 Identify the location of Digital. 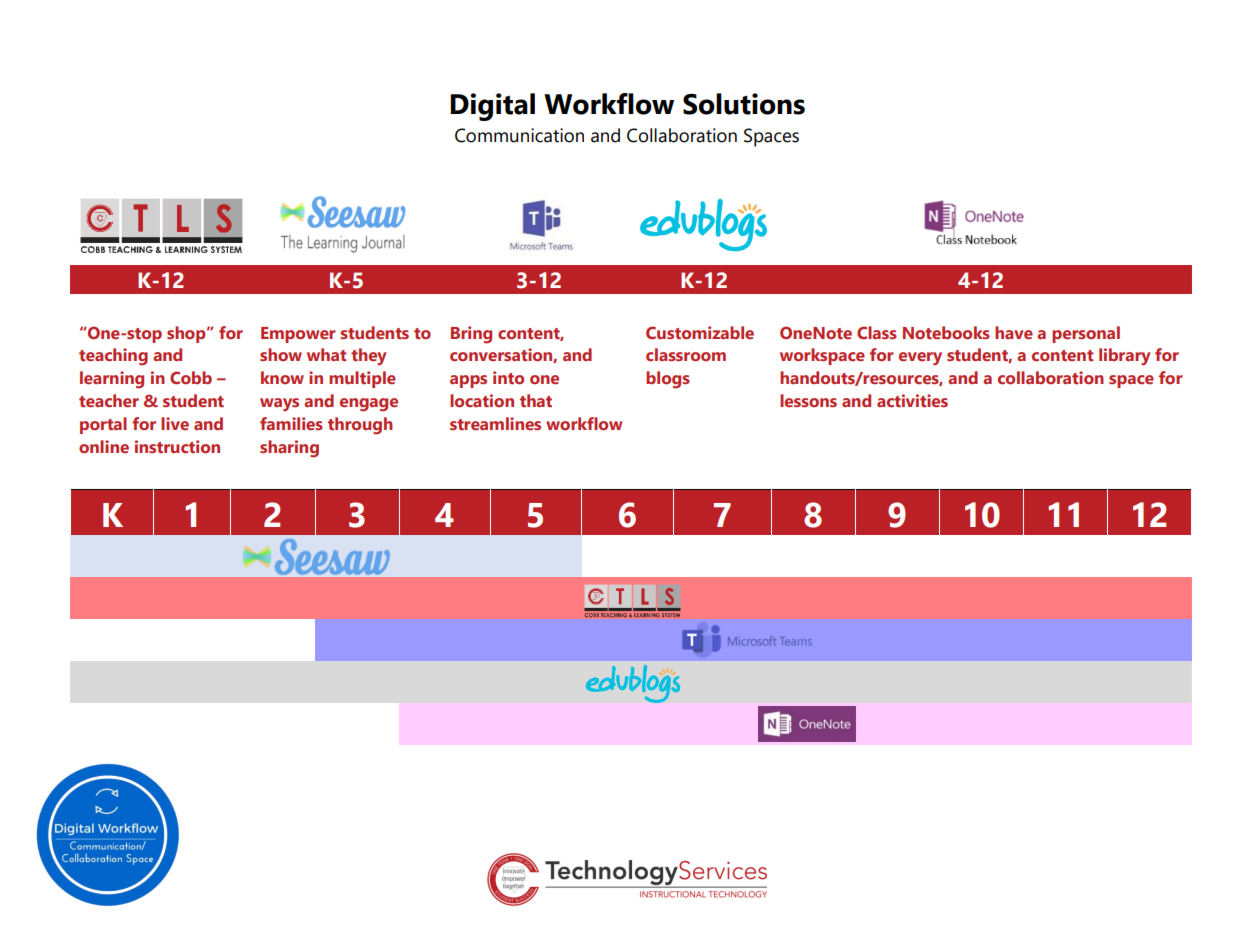
(492, 107).
